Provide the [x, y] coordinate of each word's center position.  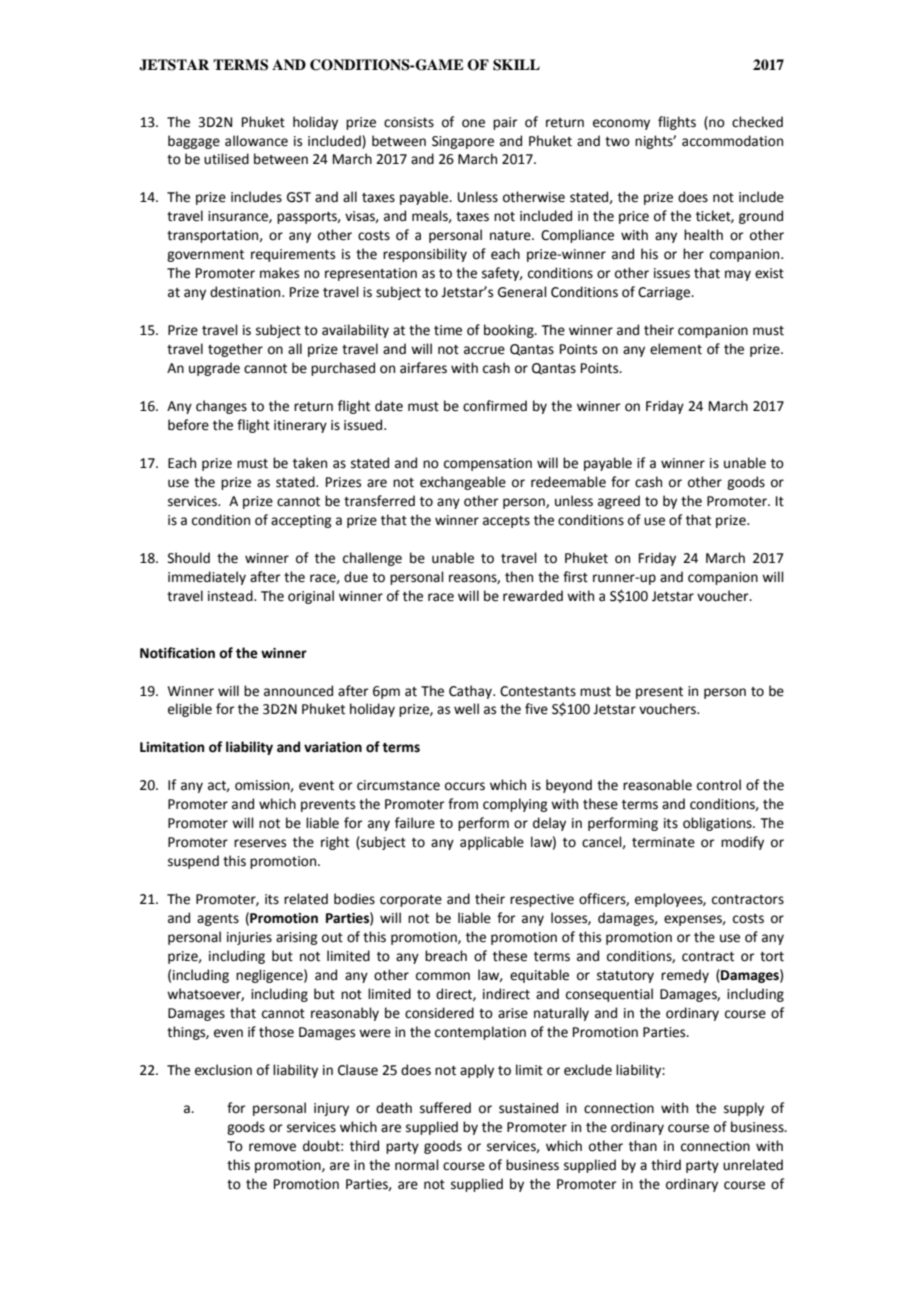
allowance [256, 141]
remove [272, 1147]
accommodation [732, 141]
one [473, 123]
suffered [445, 1108]
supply [744, 1109]
